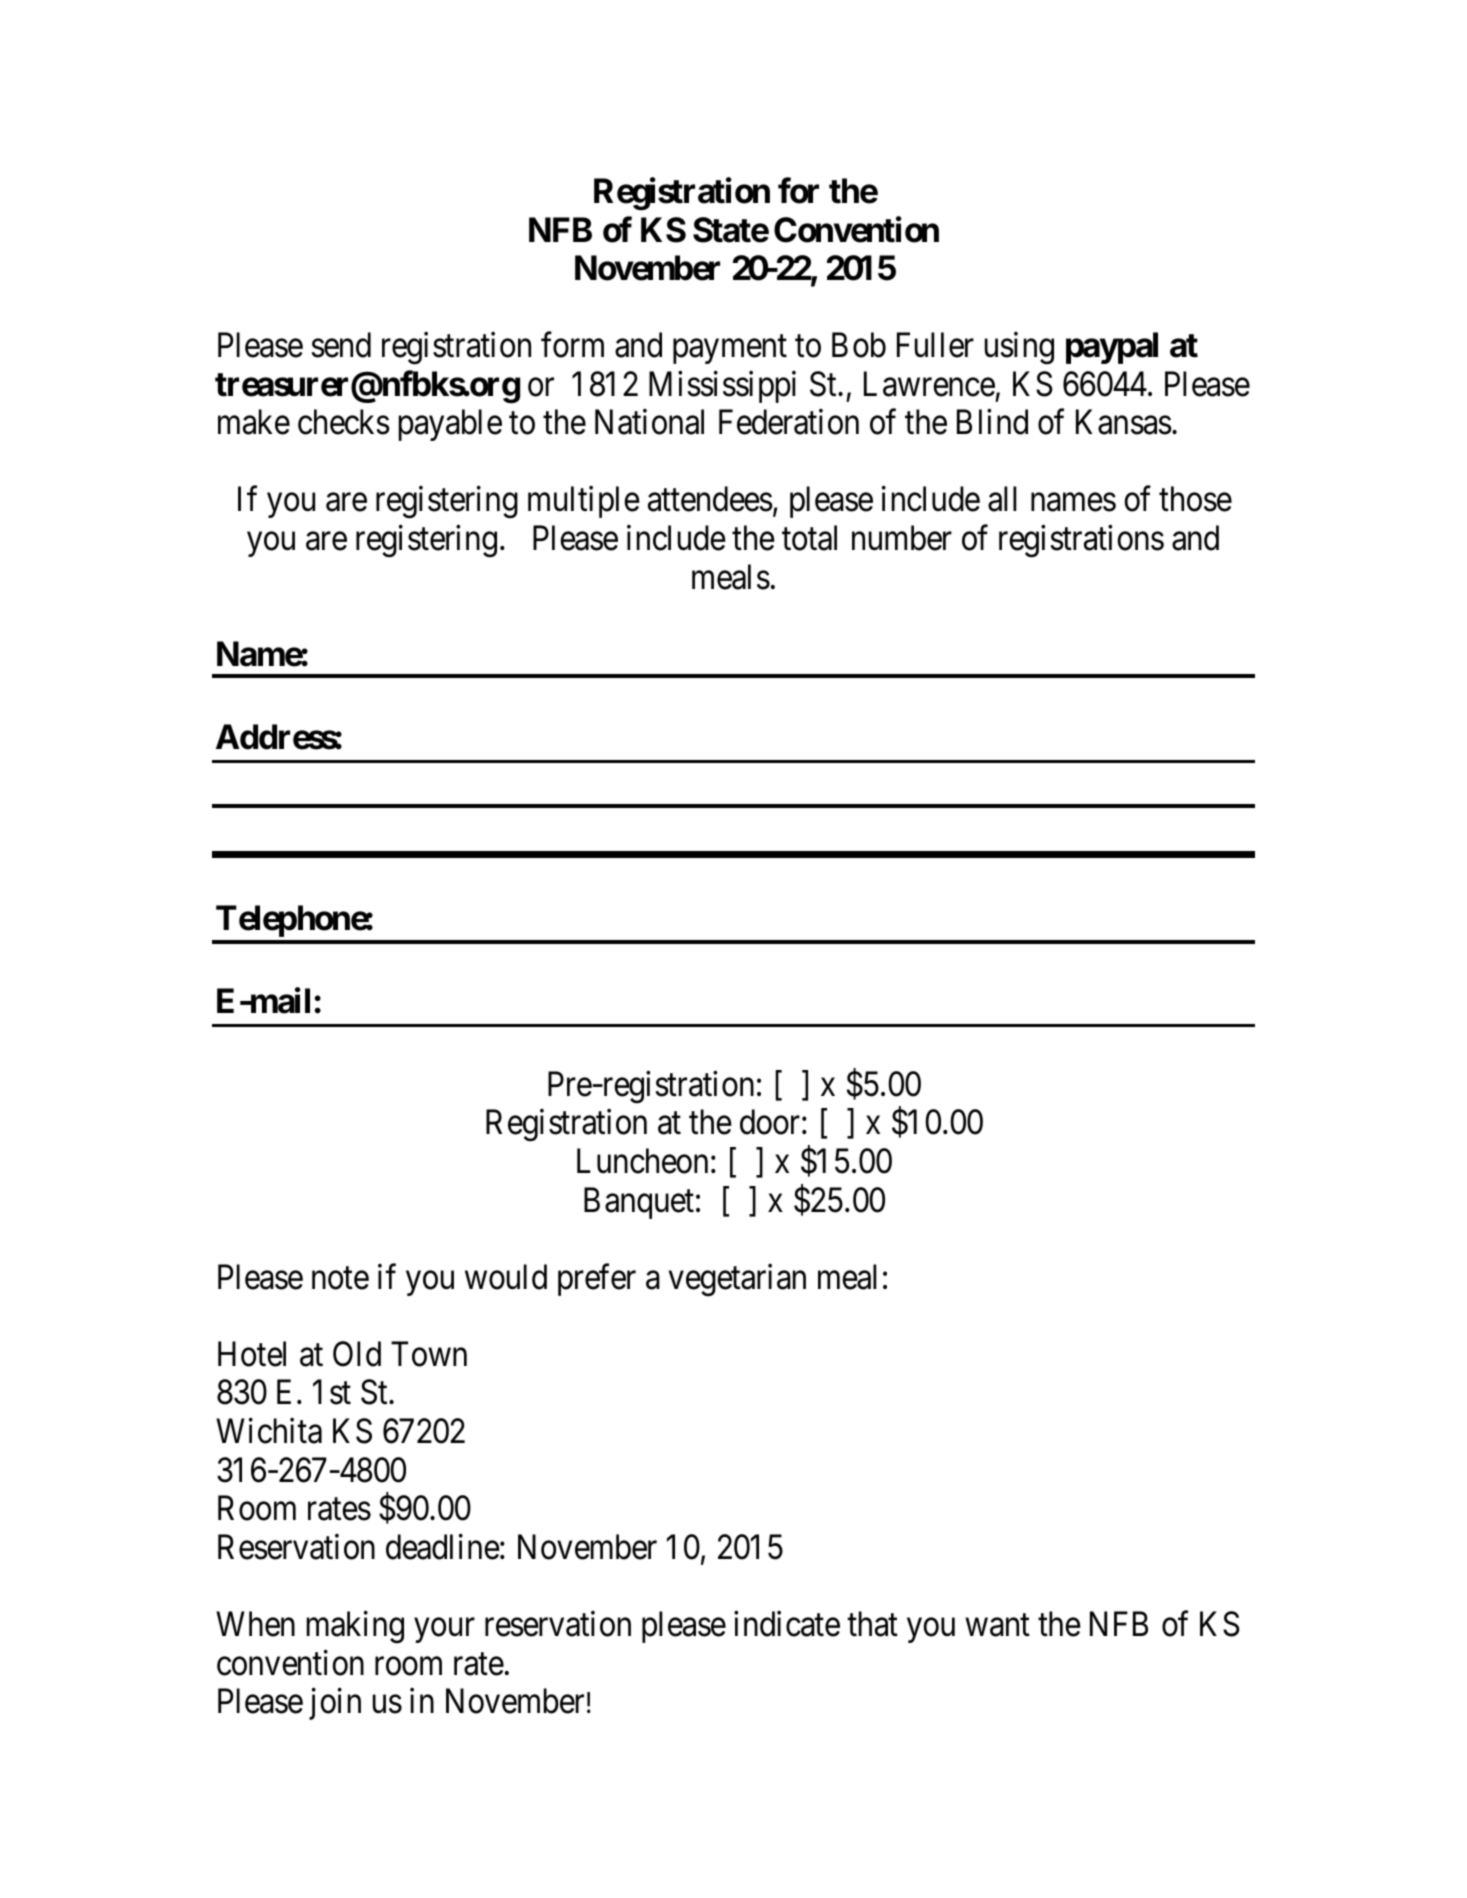 Image resolution: width=1467 pixels, height=1898 pixels. Describe the element at coordinates (902, 538) in the screenshot. I see `number` at that location.
